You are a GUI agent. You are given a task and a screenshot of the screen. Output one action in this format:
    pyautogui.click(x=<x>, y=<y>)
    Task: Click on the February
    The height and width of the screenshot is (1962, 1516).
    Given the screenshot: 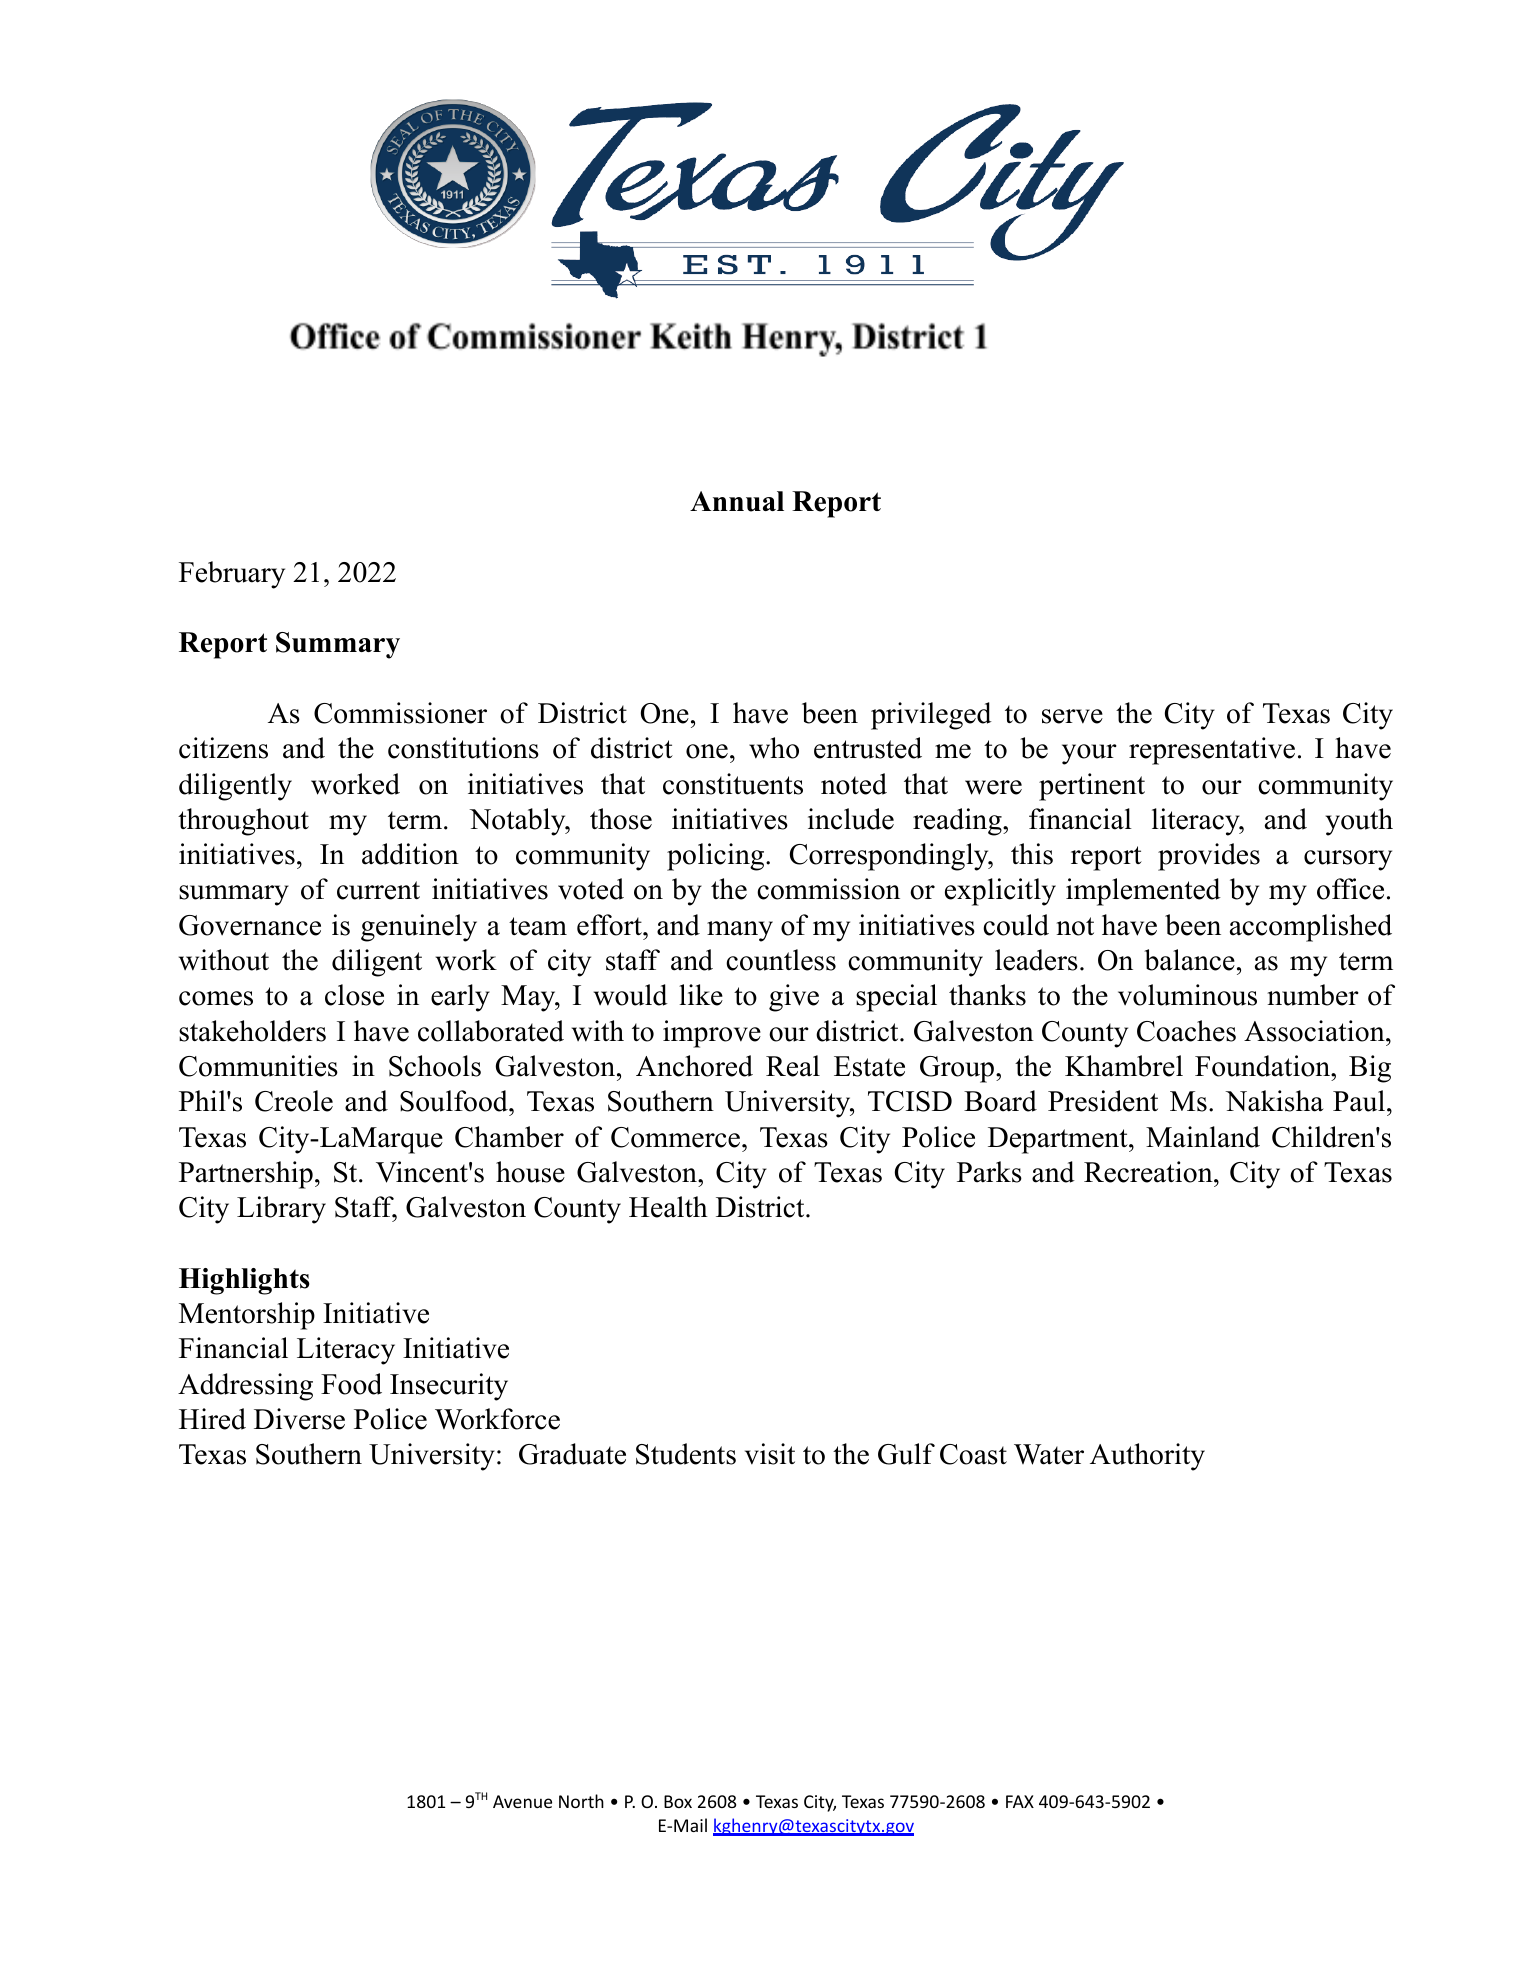 What is the action you would take?
    pyautogui.click(x=232, y=575)
